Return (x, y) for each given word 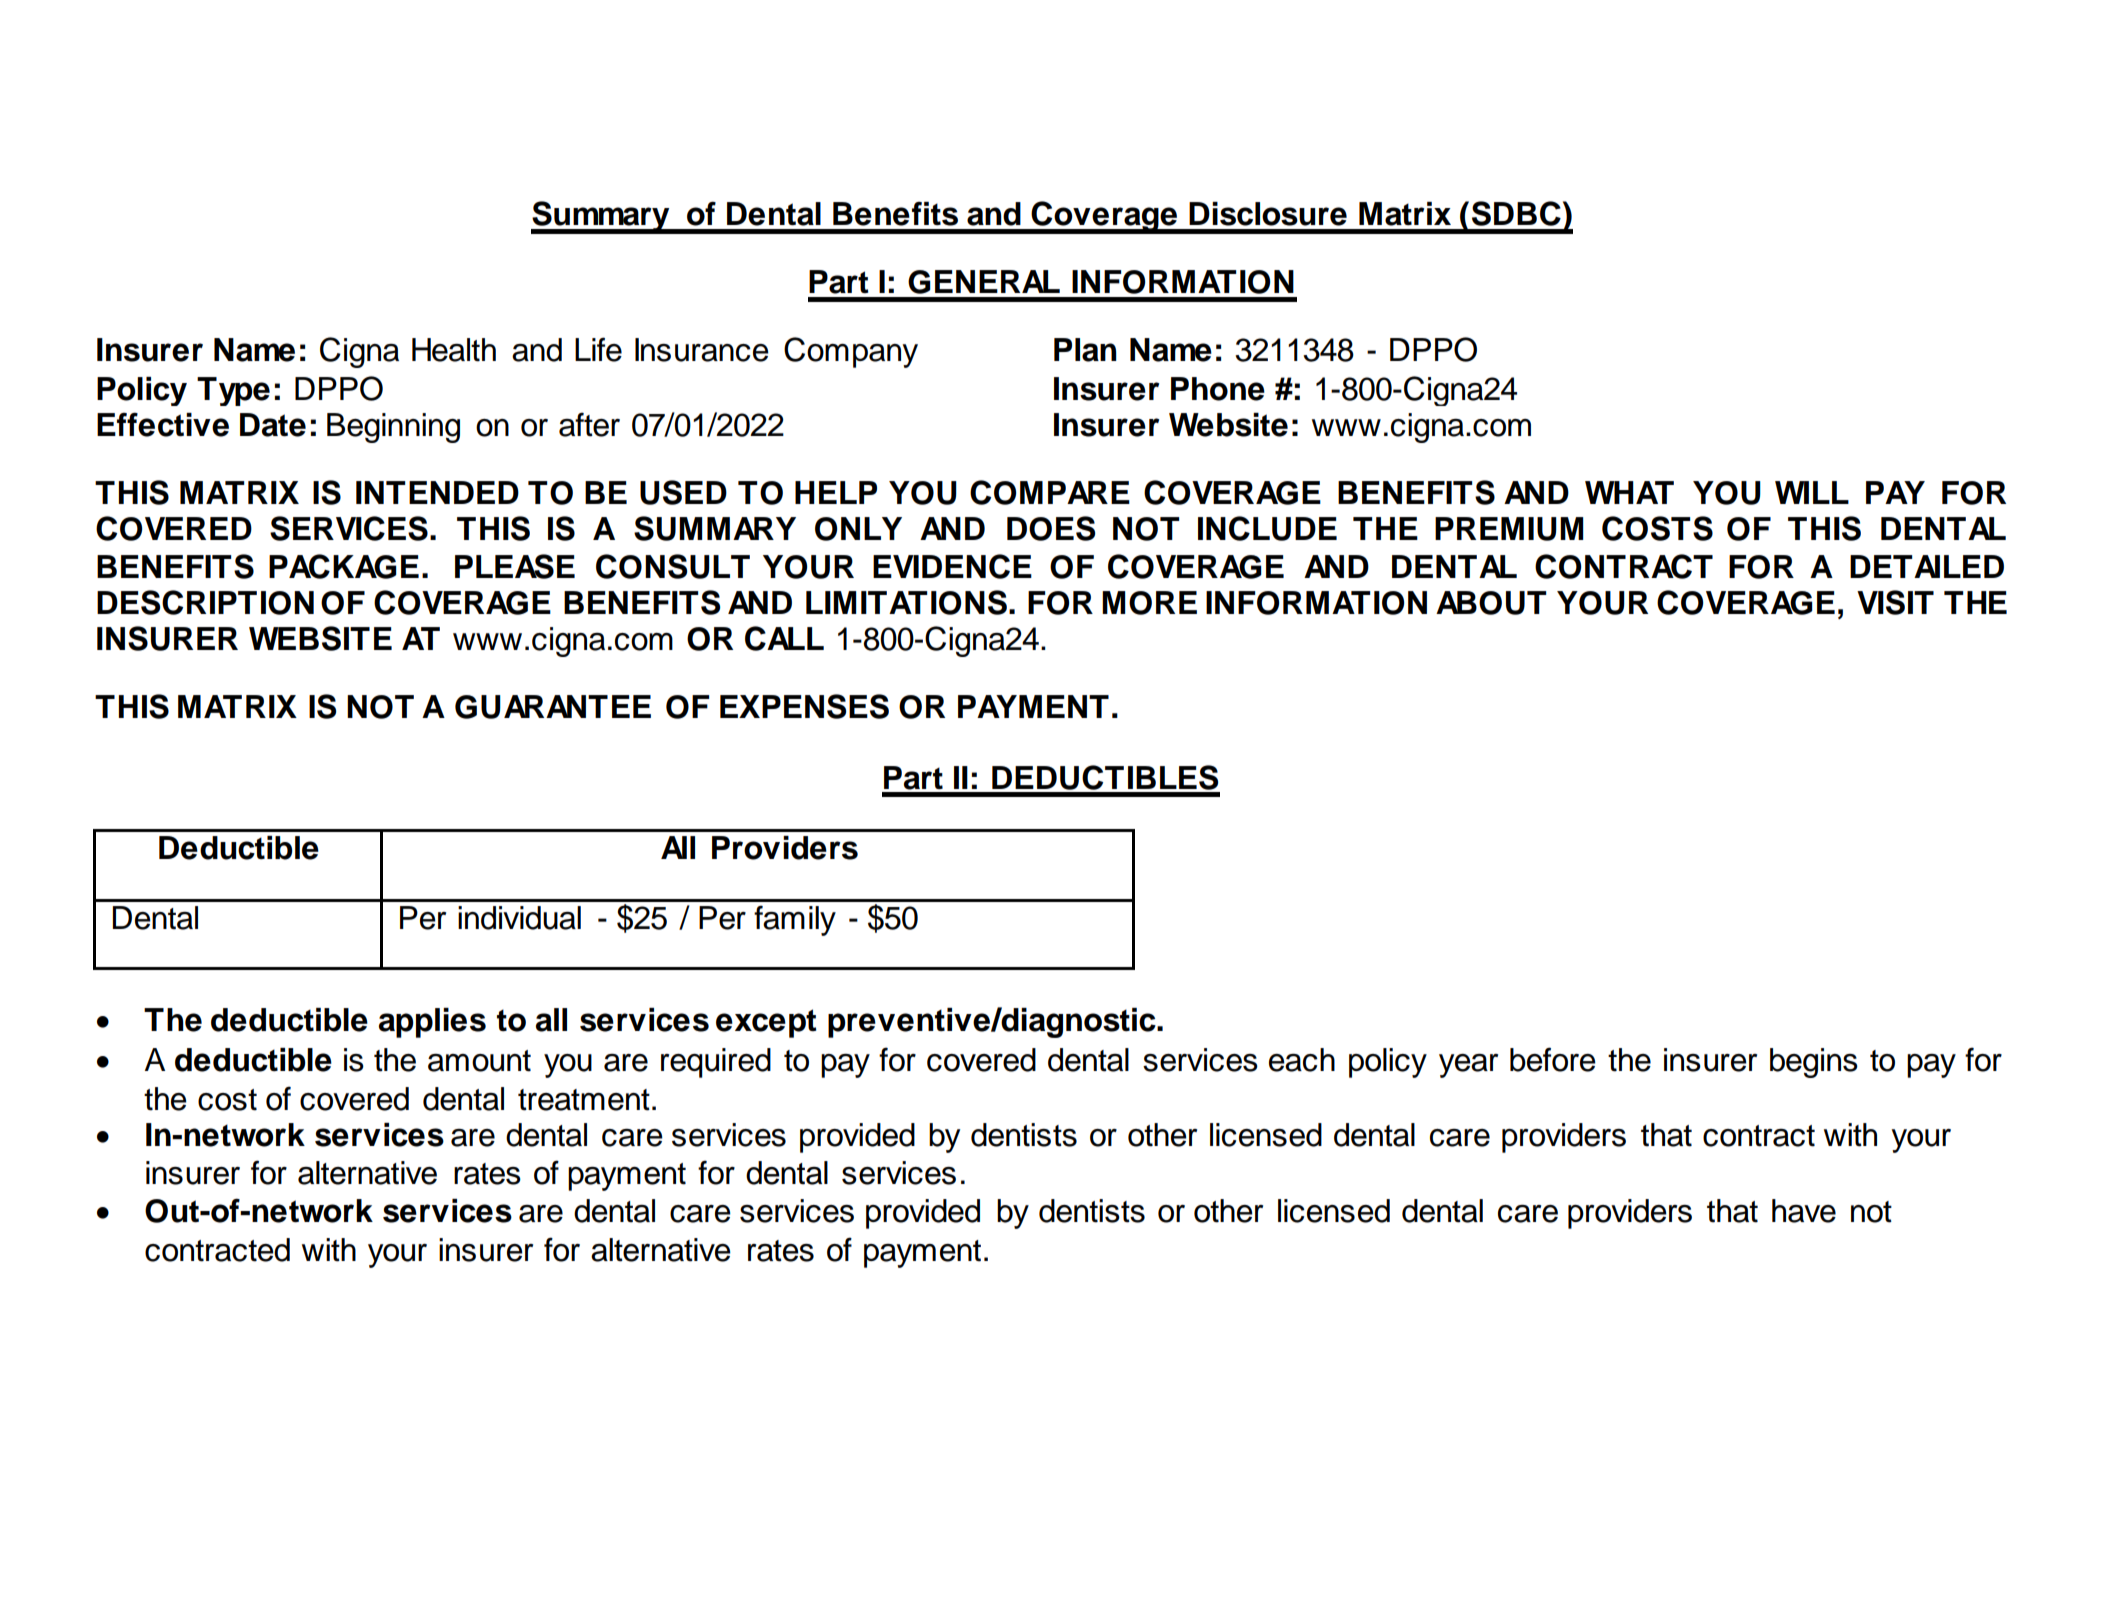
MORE (1149, 603)
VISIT (1895, 602)
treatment (584, 1100)
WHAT (1629, 492)
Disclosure (1268, 214)
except (766, 1023)
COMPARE (1050, 492)
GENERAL (984, 282)
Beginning (393, 428)
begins (1814, 1063)
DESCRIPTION (205, 602)
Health (454, 350)
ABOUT (1491, 603)
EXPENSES (804, 706)
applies (432, 1023)
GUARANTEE (553, 707)
